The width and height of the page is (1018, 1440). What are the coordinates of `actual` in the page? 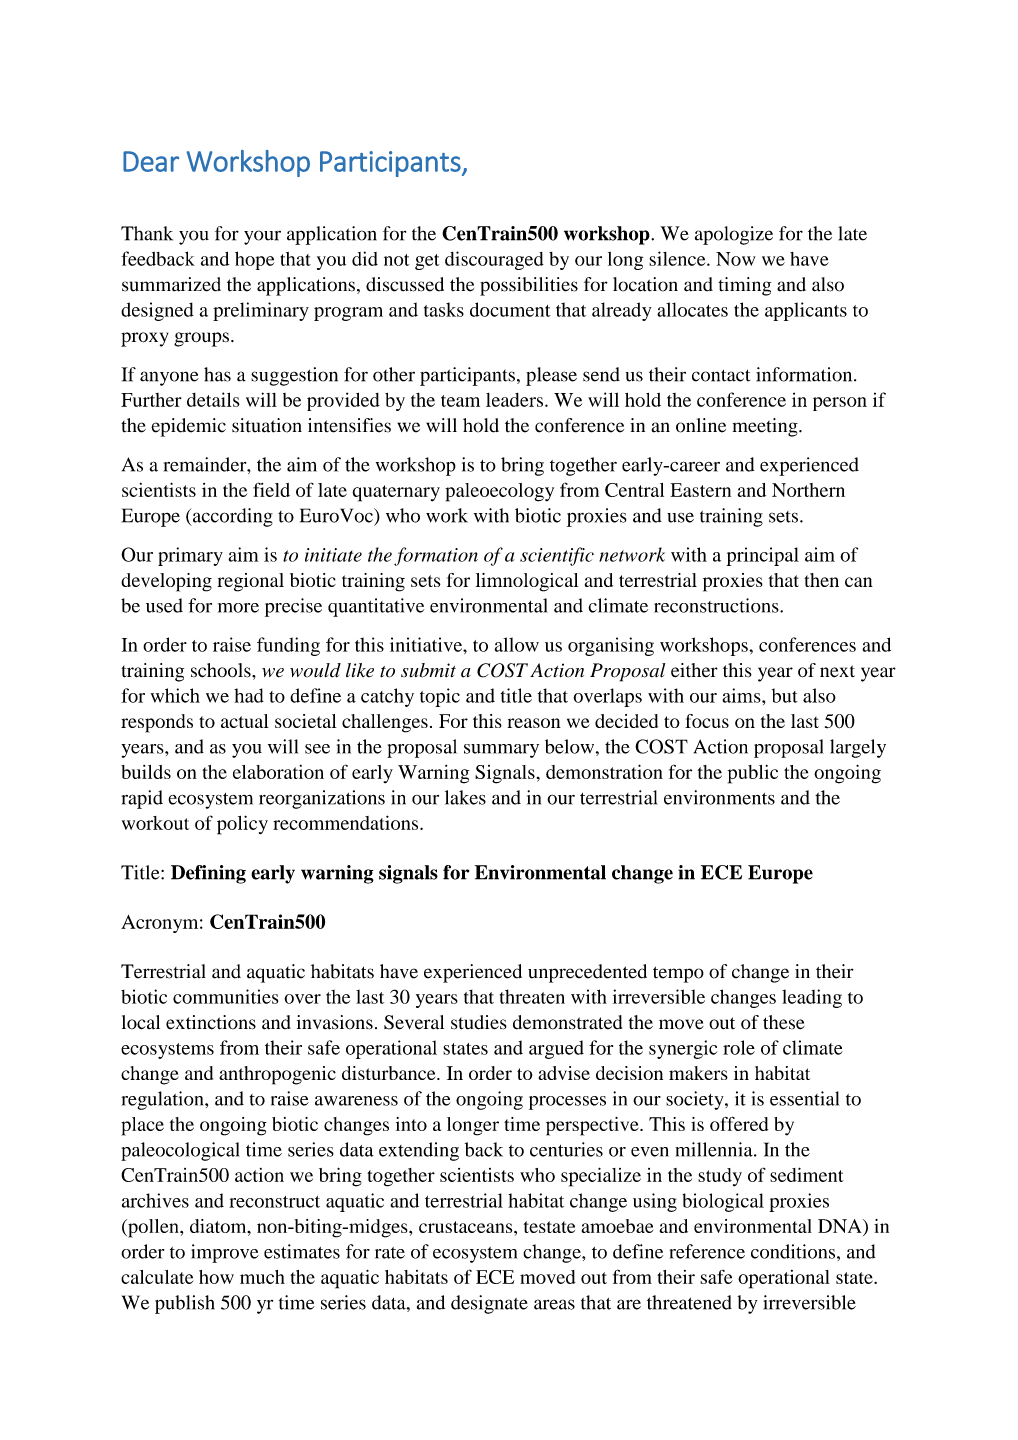 It's located at (245, 721).
